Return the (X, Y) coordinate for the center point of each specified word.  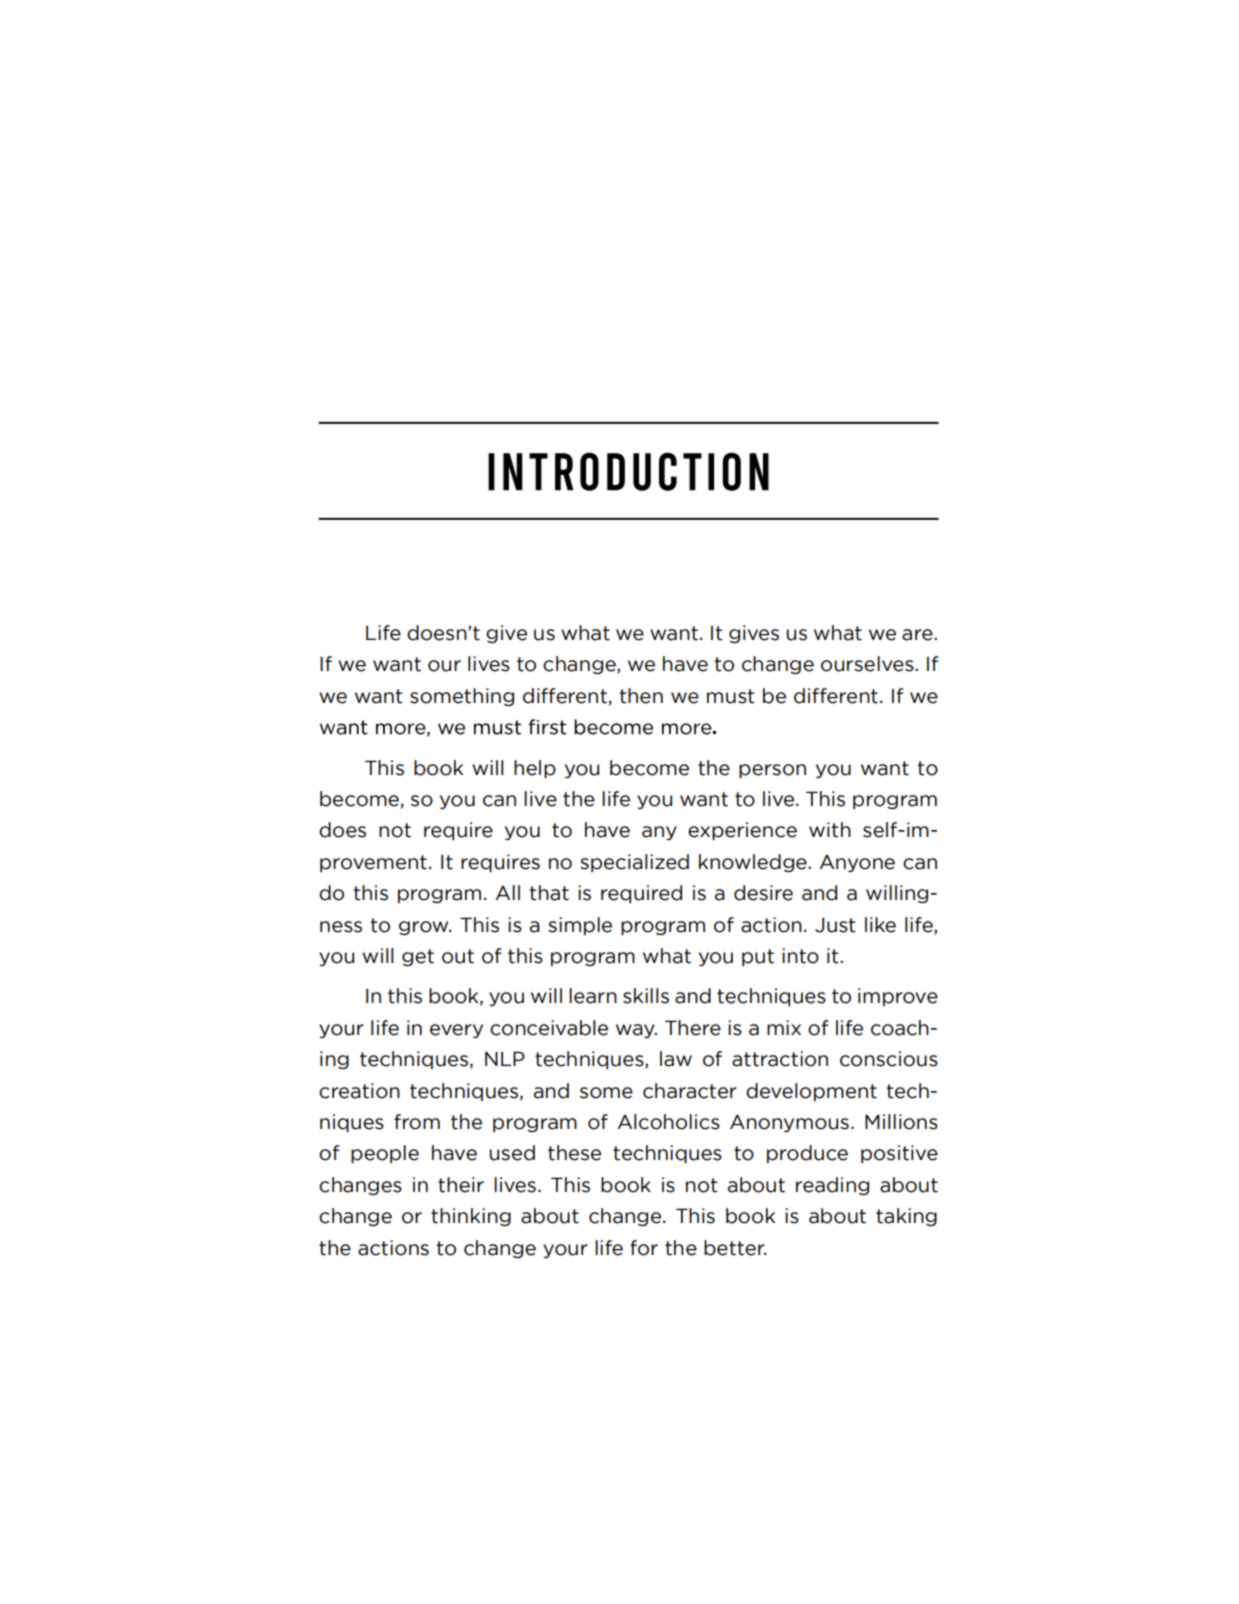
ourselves (868, 664)
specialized (634, 863)
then (641, 696)
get (418, 957)
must (731, 696)
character (690, 1091)
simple (580, 926)
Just (835, 925)
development (811, 1092)
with (830, 830)
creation (359, 1091)
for (644, 1248)
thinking (471, 1217)
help (535, 769)
